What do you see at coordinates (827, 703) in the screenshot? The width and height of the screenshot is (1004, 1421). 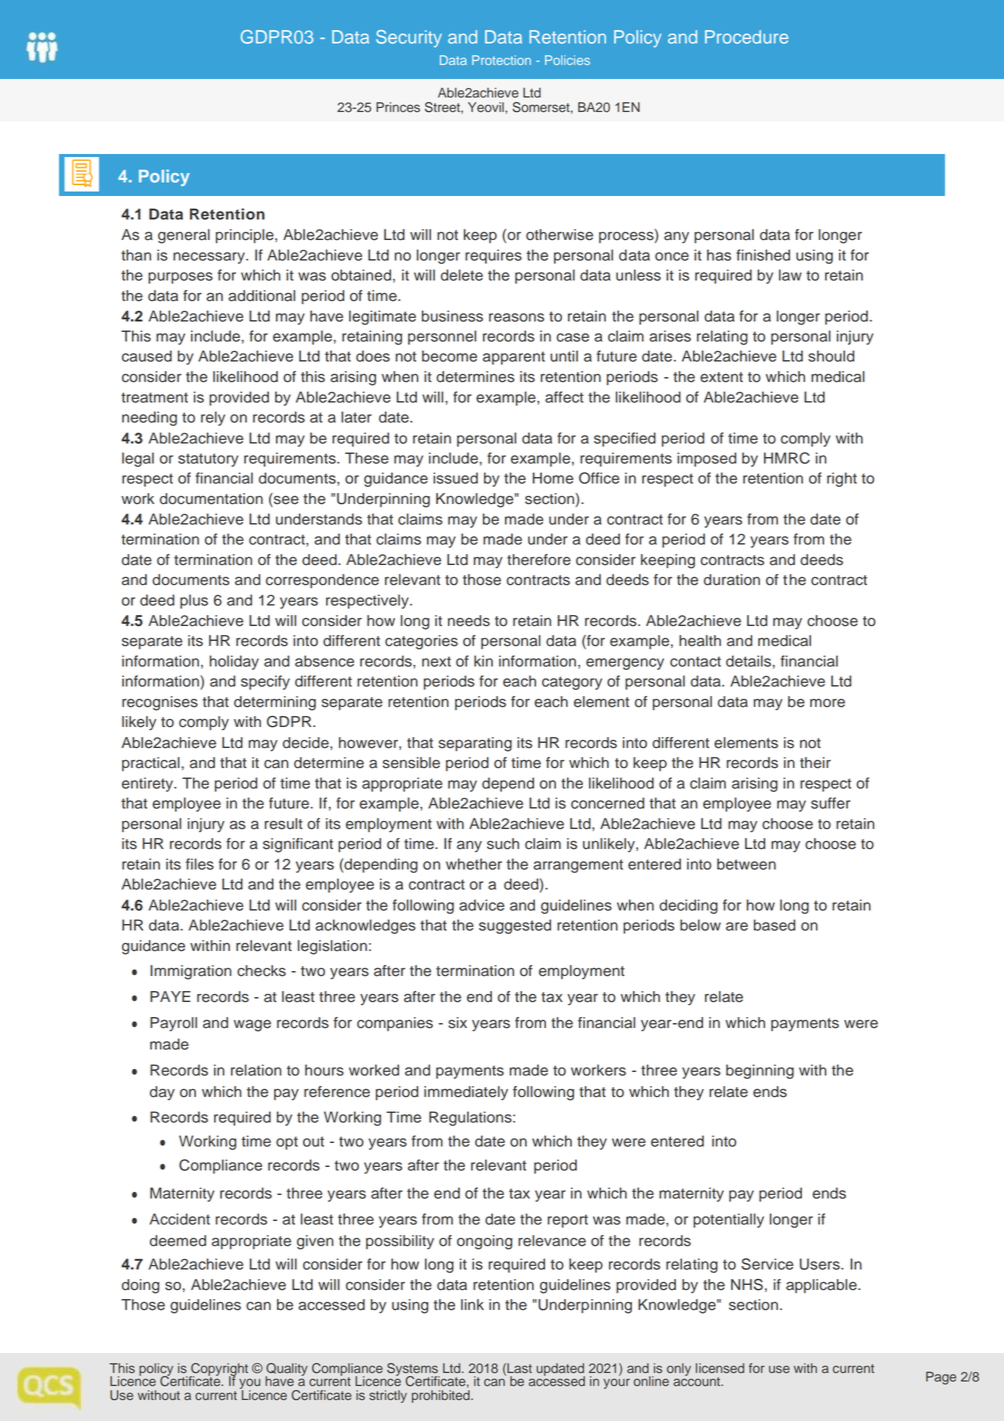 I see `more` at bounding box center [827, 703].
